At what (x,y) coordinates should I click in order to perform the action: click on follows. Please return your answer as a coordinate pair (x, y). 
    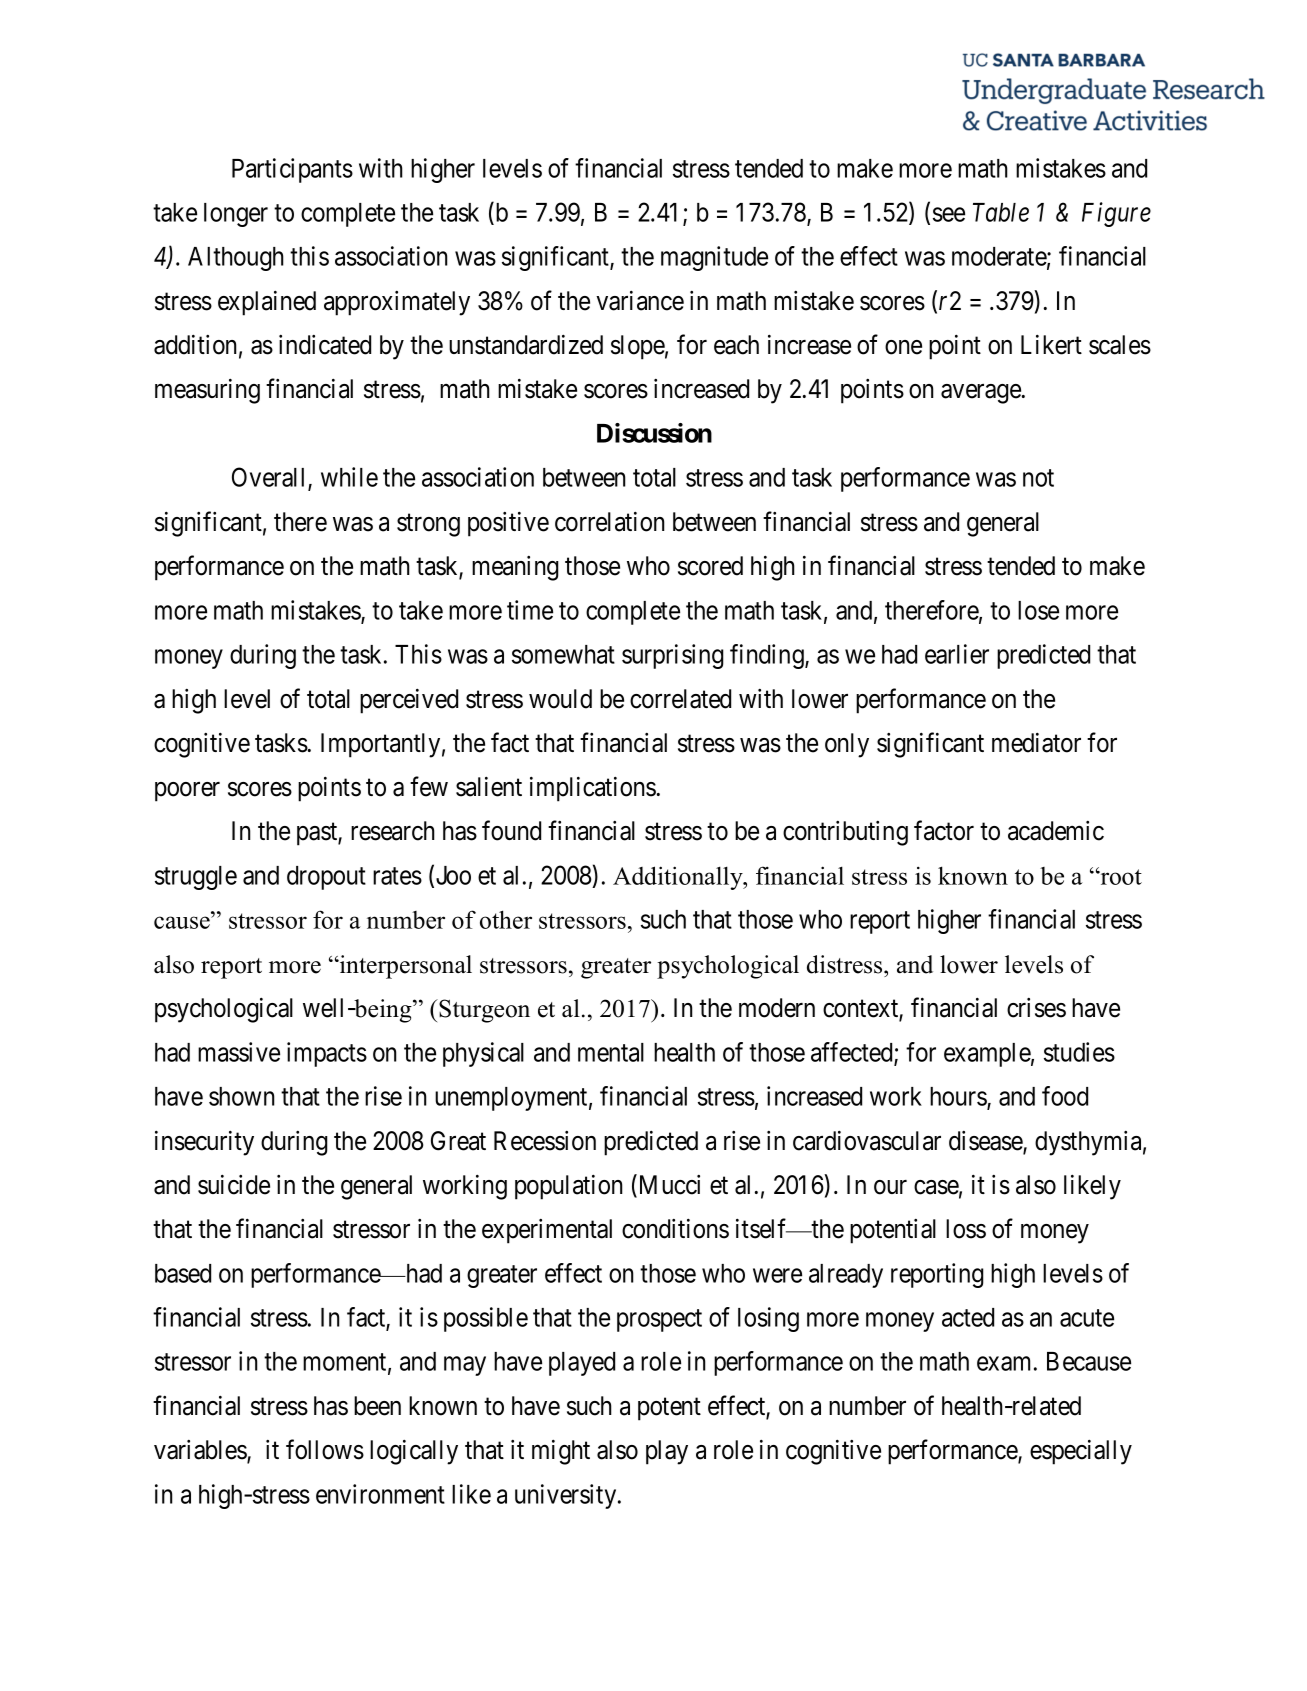
    Looking at the image, I should click on (325, 1449).
